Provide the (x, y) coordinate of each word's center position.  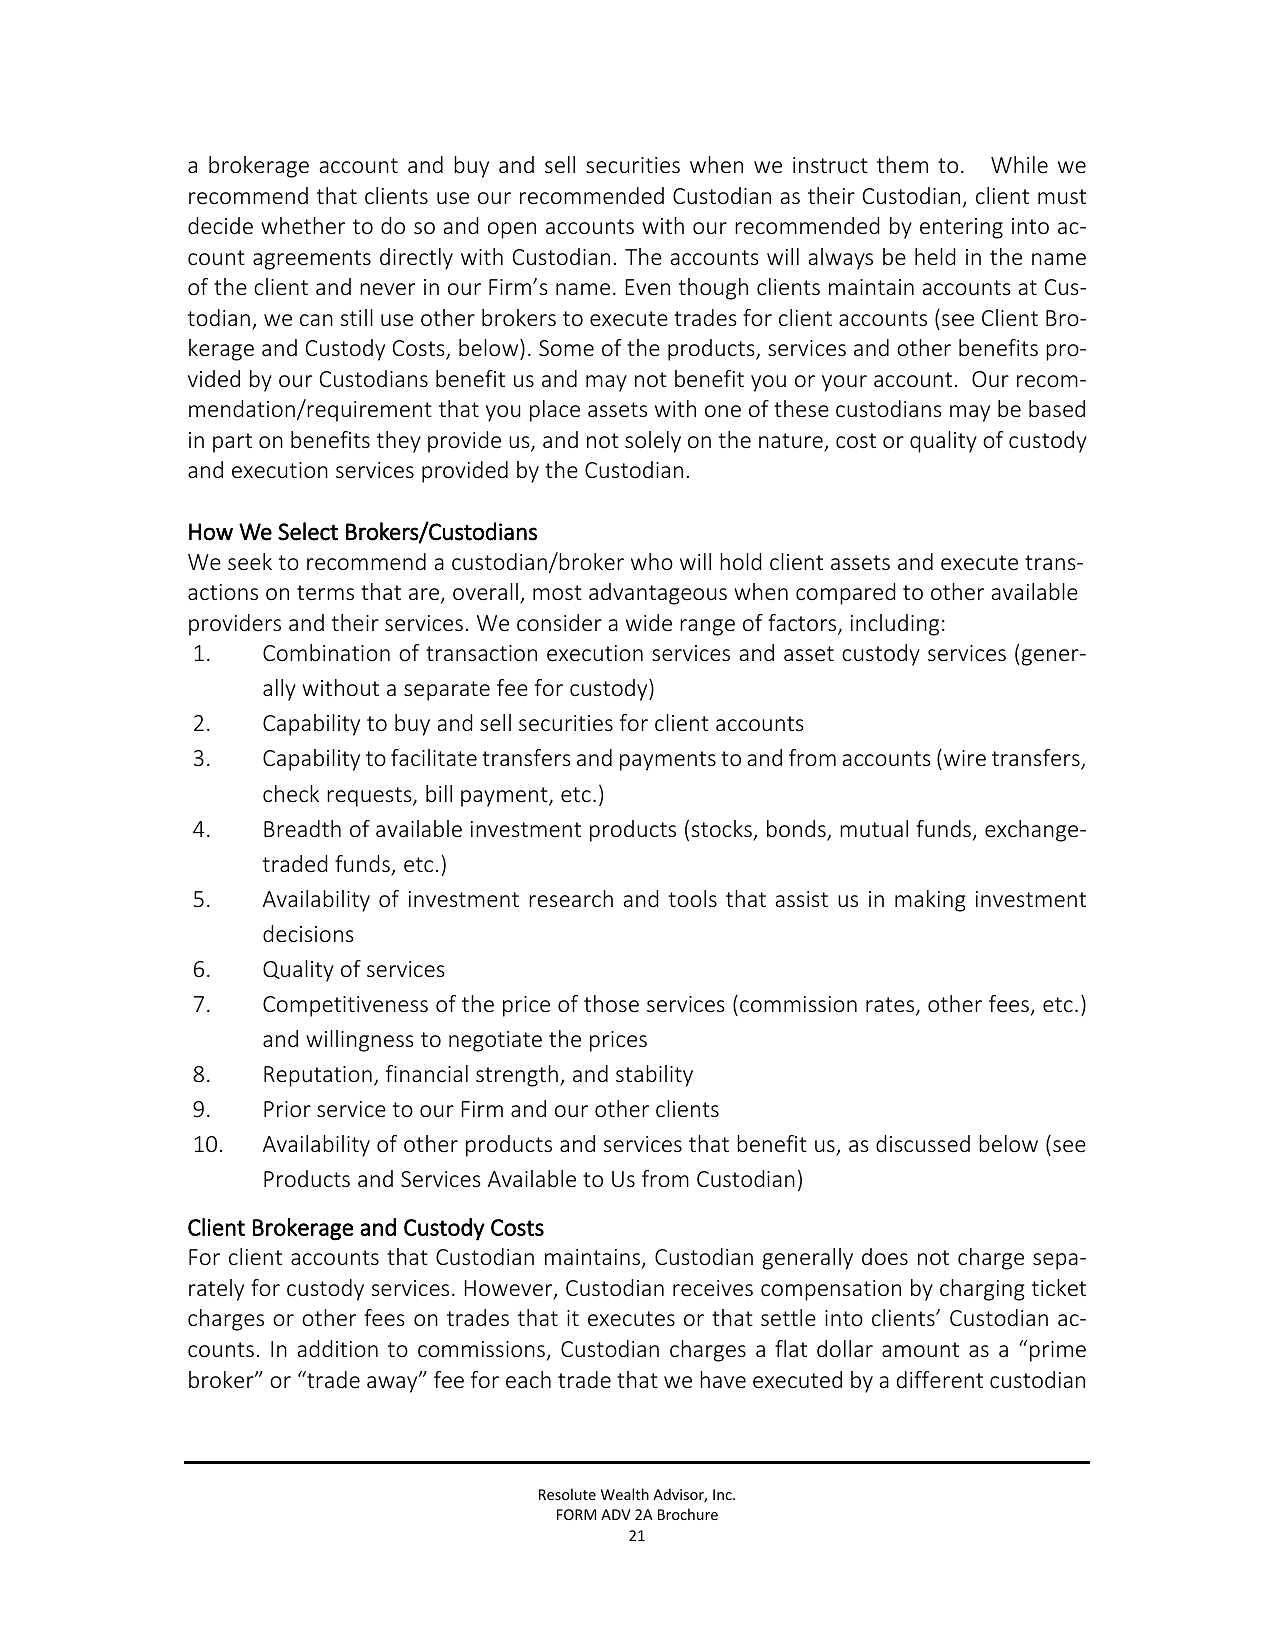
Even (648, 287)
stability (654, 1076)
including (895, 625)
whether (303, 225)
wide (649, 622)
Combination (326, 652)
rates (891, 1006)
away (393, 1383)
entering (961, 228)
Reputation (318, 1076)
